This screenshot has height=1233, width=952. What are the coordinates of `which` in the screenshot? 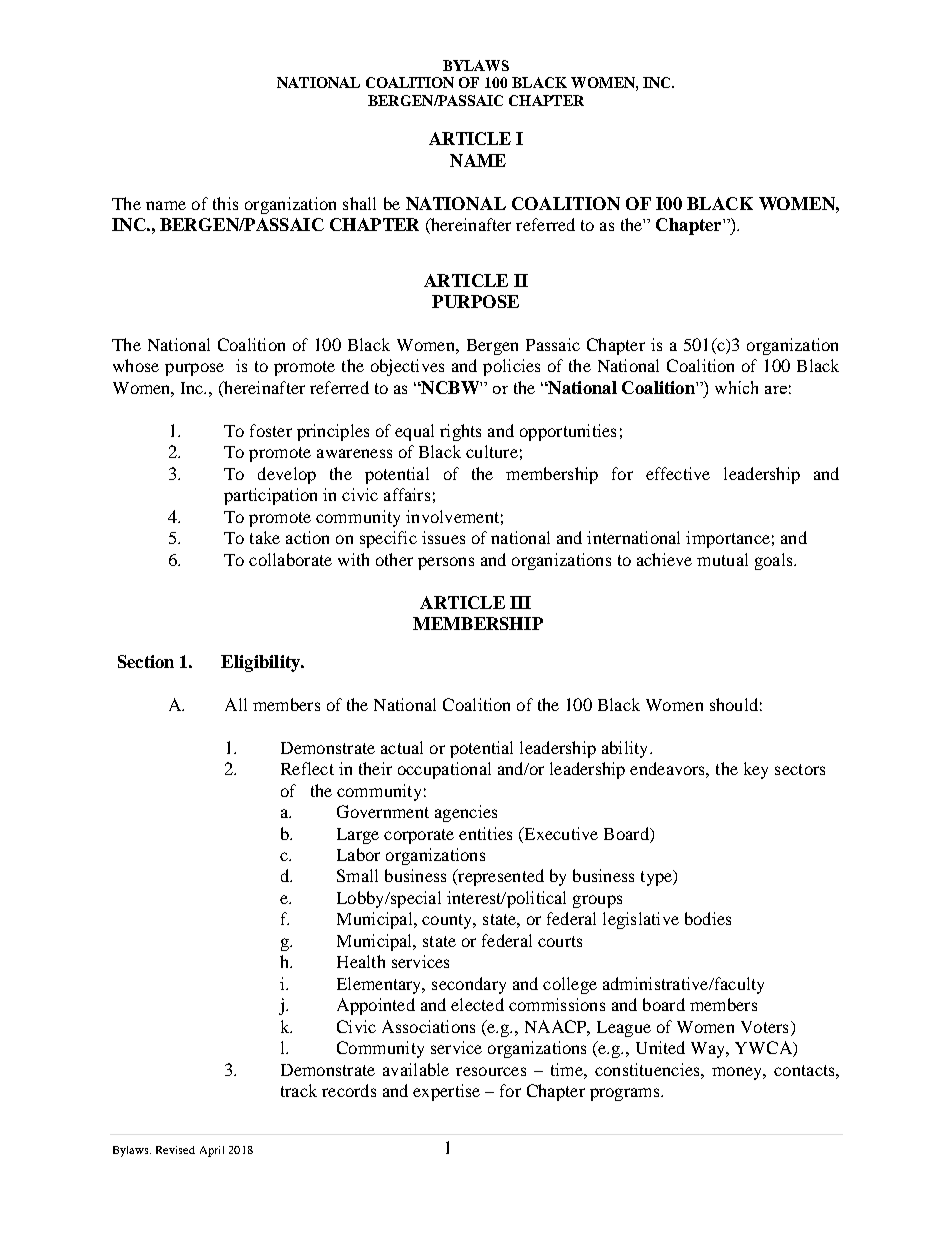 It's located at (736, 387).
